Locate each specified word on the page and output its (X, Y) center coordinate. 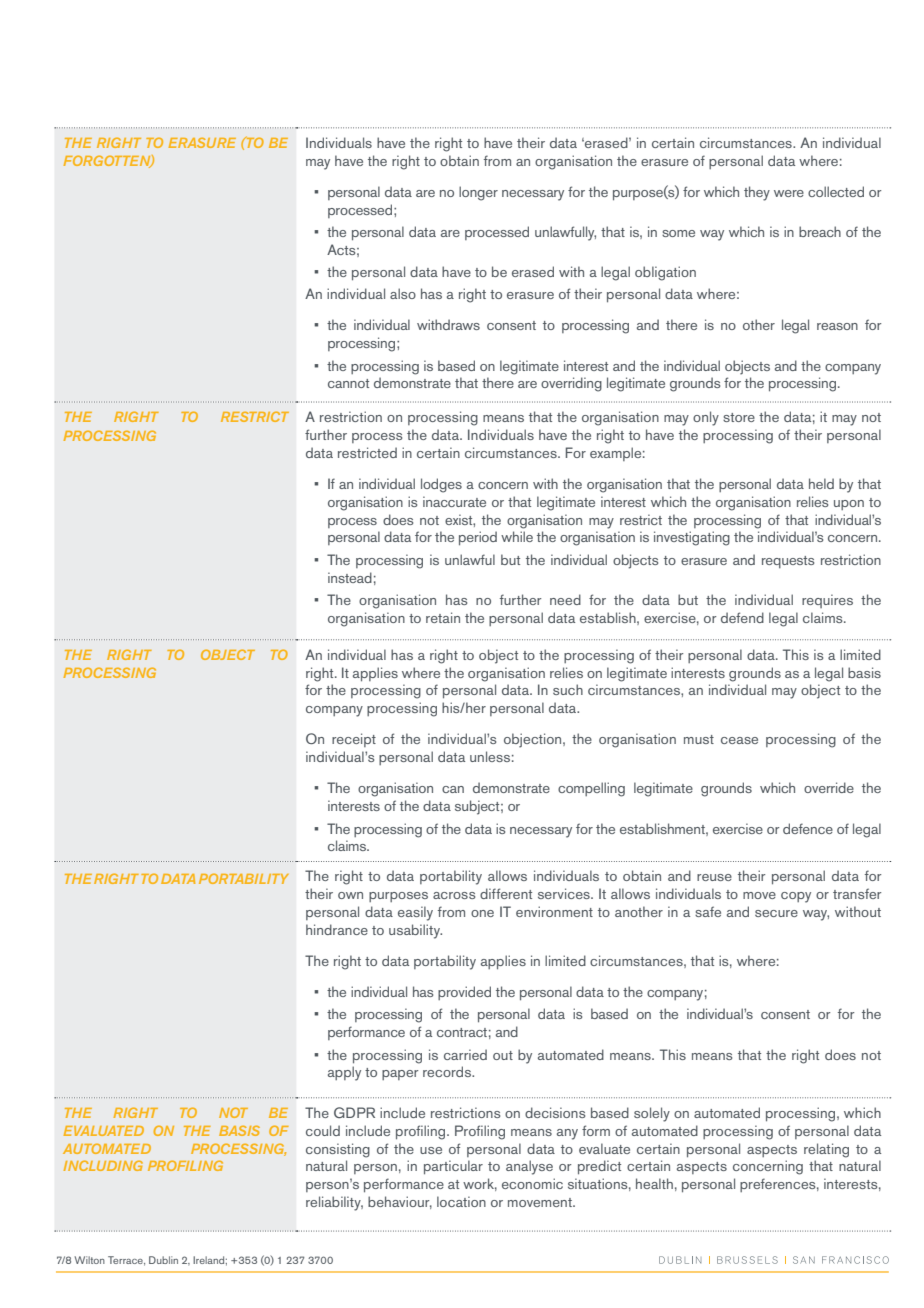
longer (478, 193)
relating (826, 1150)
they (757, 193)
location (461, 1201)
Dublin (163, 1260)
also (403, 293)
